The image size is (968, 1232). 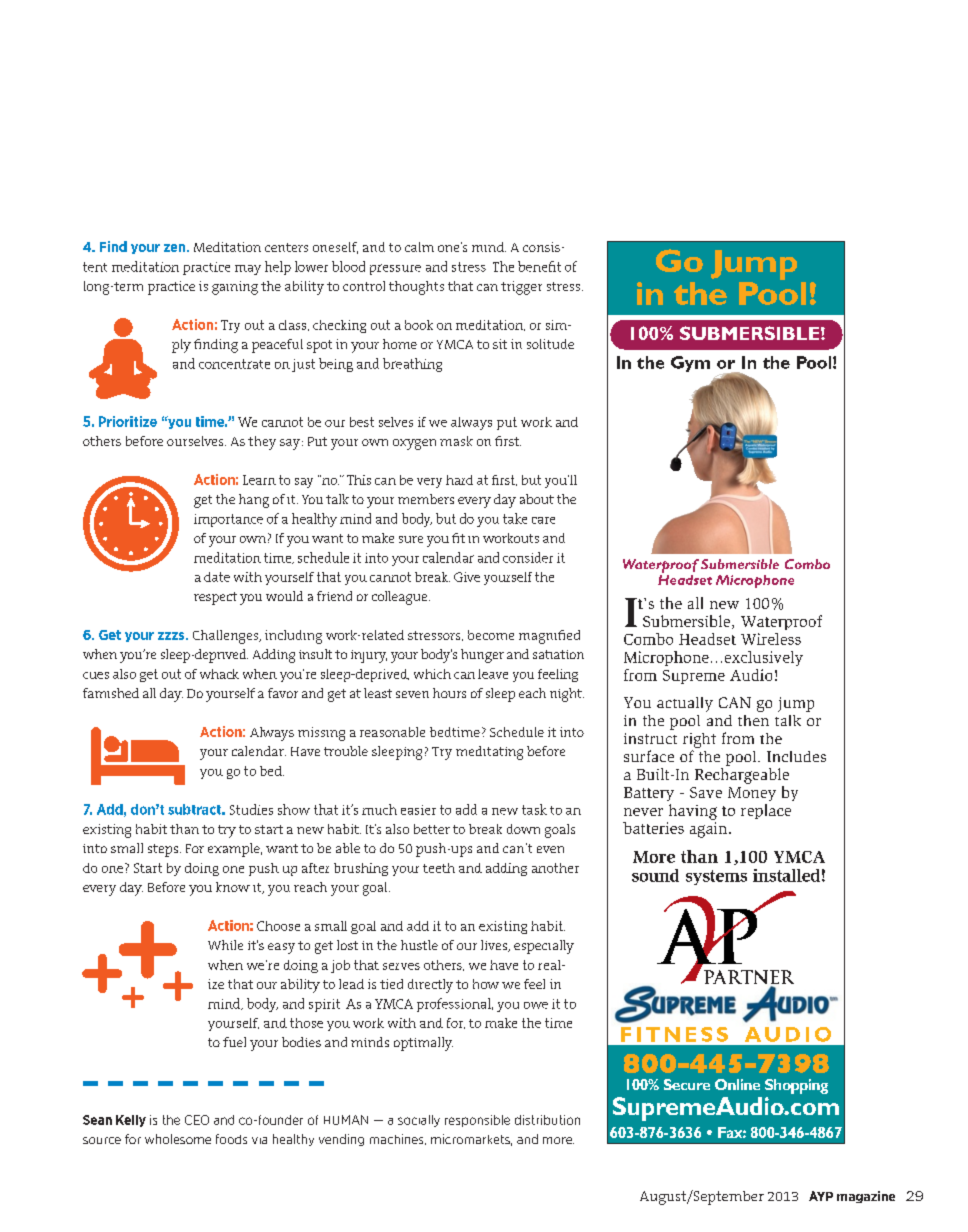 What do you see at coordinates (217, 577) in the screenshot?
I see `date` at bounding box center [217, 577].
